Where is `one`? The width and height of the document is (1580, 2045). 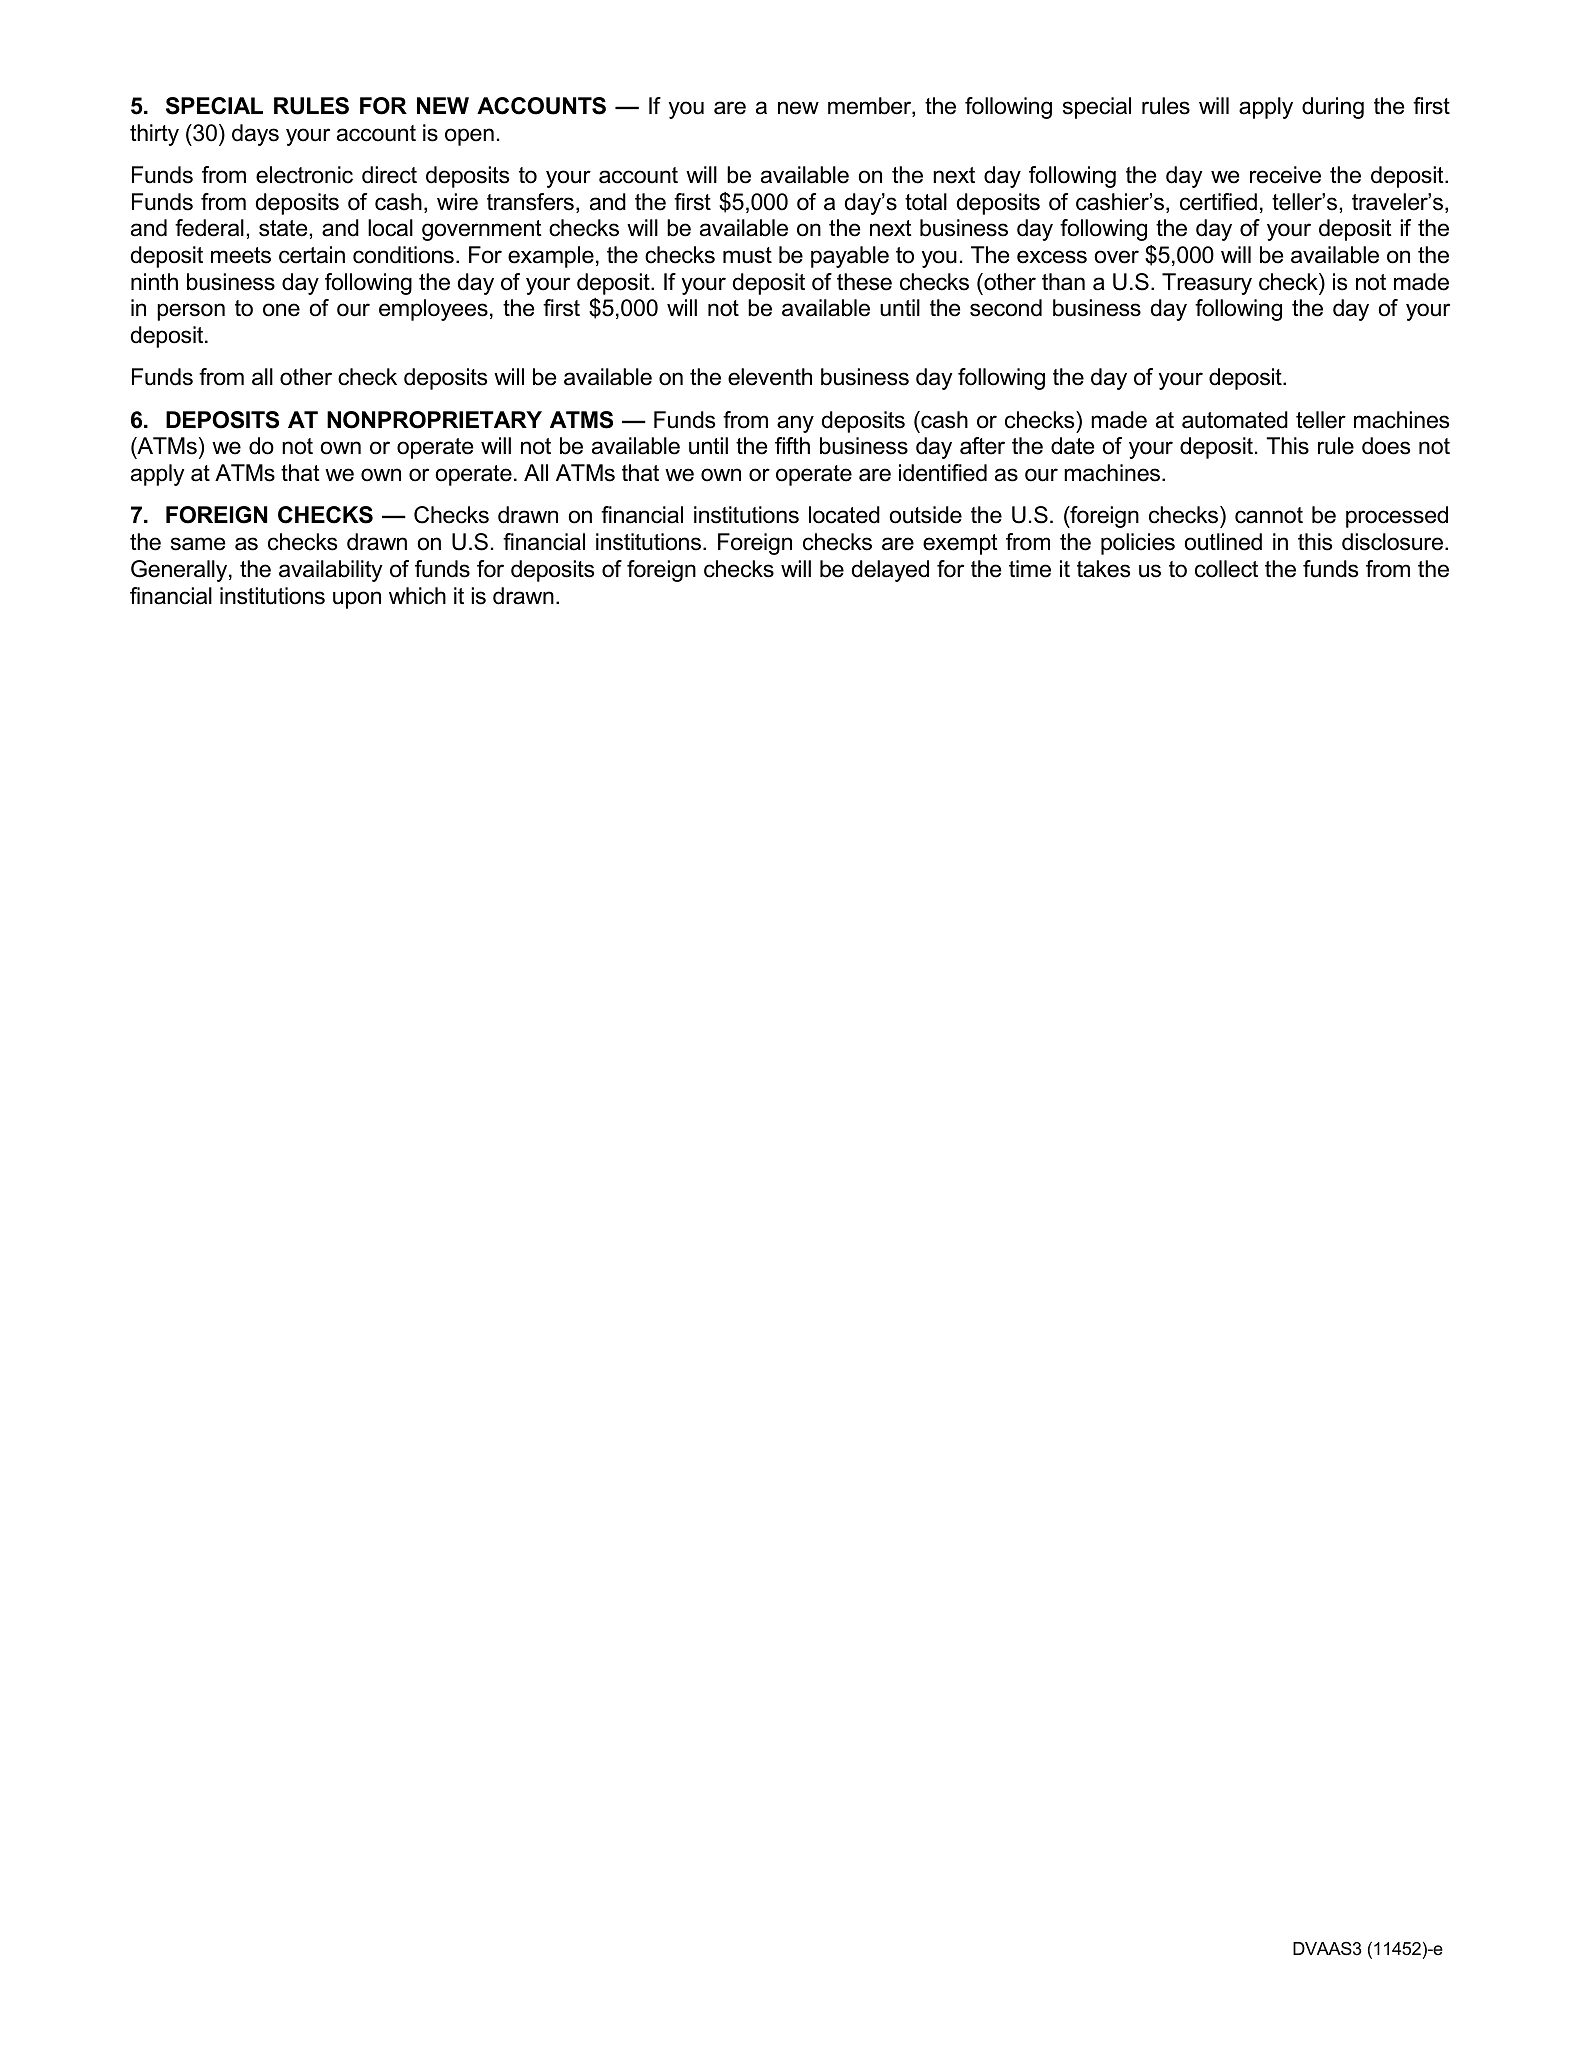
one is located at coordinates (281, 310).
